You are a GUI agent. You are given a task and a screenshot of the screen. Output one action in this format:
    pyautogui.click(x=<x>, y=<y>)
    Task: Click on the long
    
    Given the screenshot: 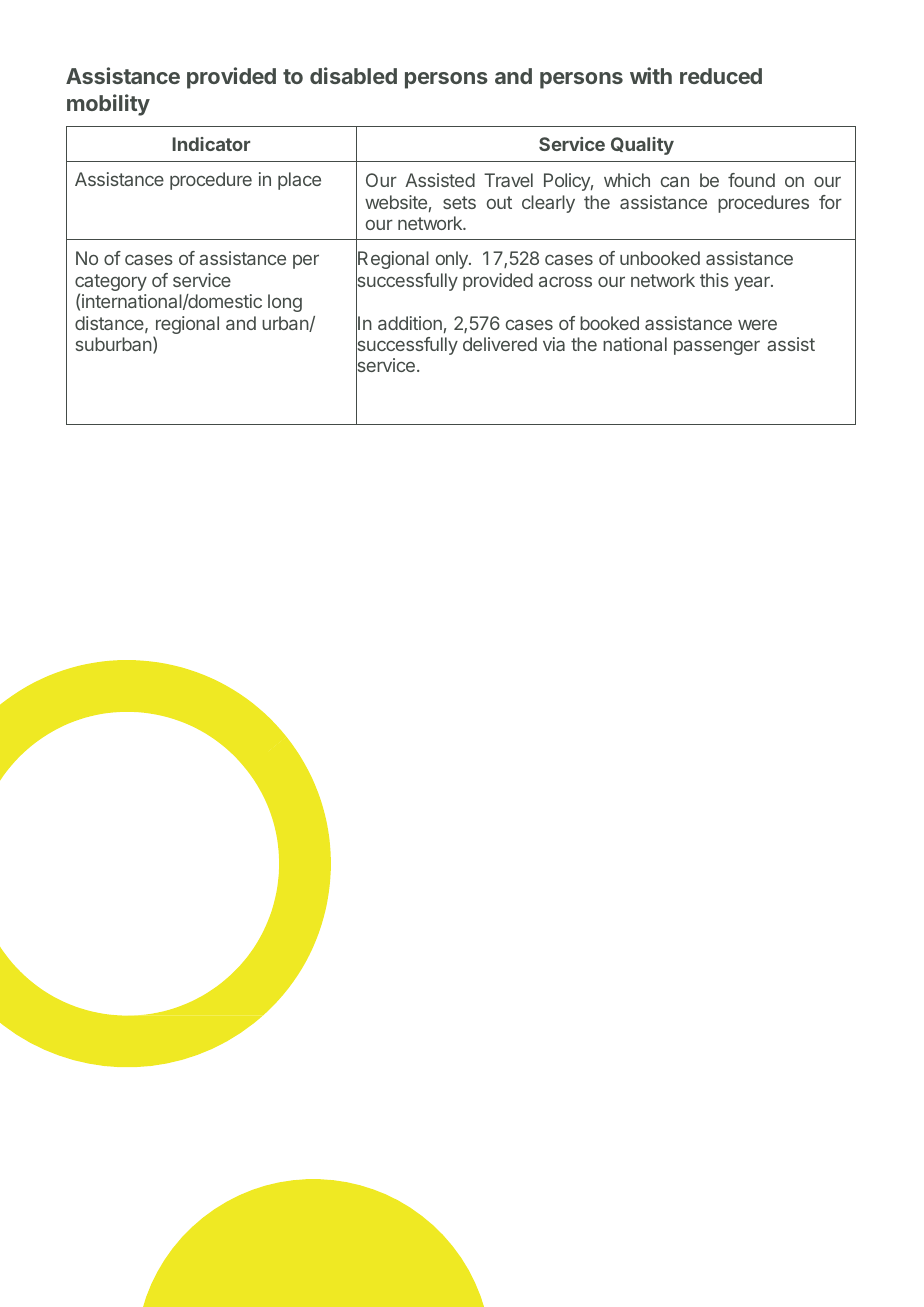 What is the action you would take?
    pyautogui.click(x=285, y=303)
